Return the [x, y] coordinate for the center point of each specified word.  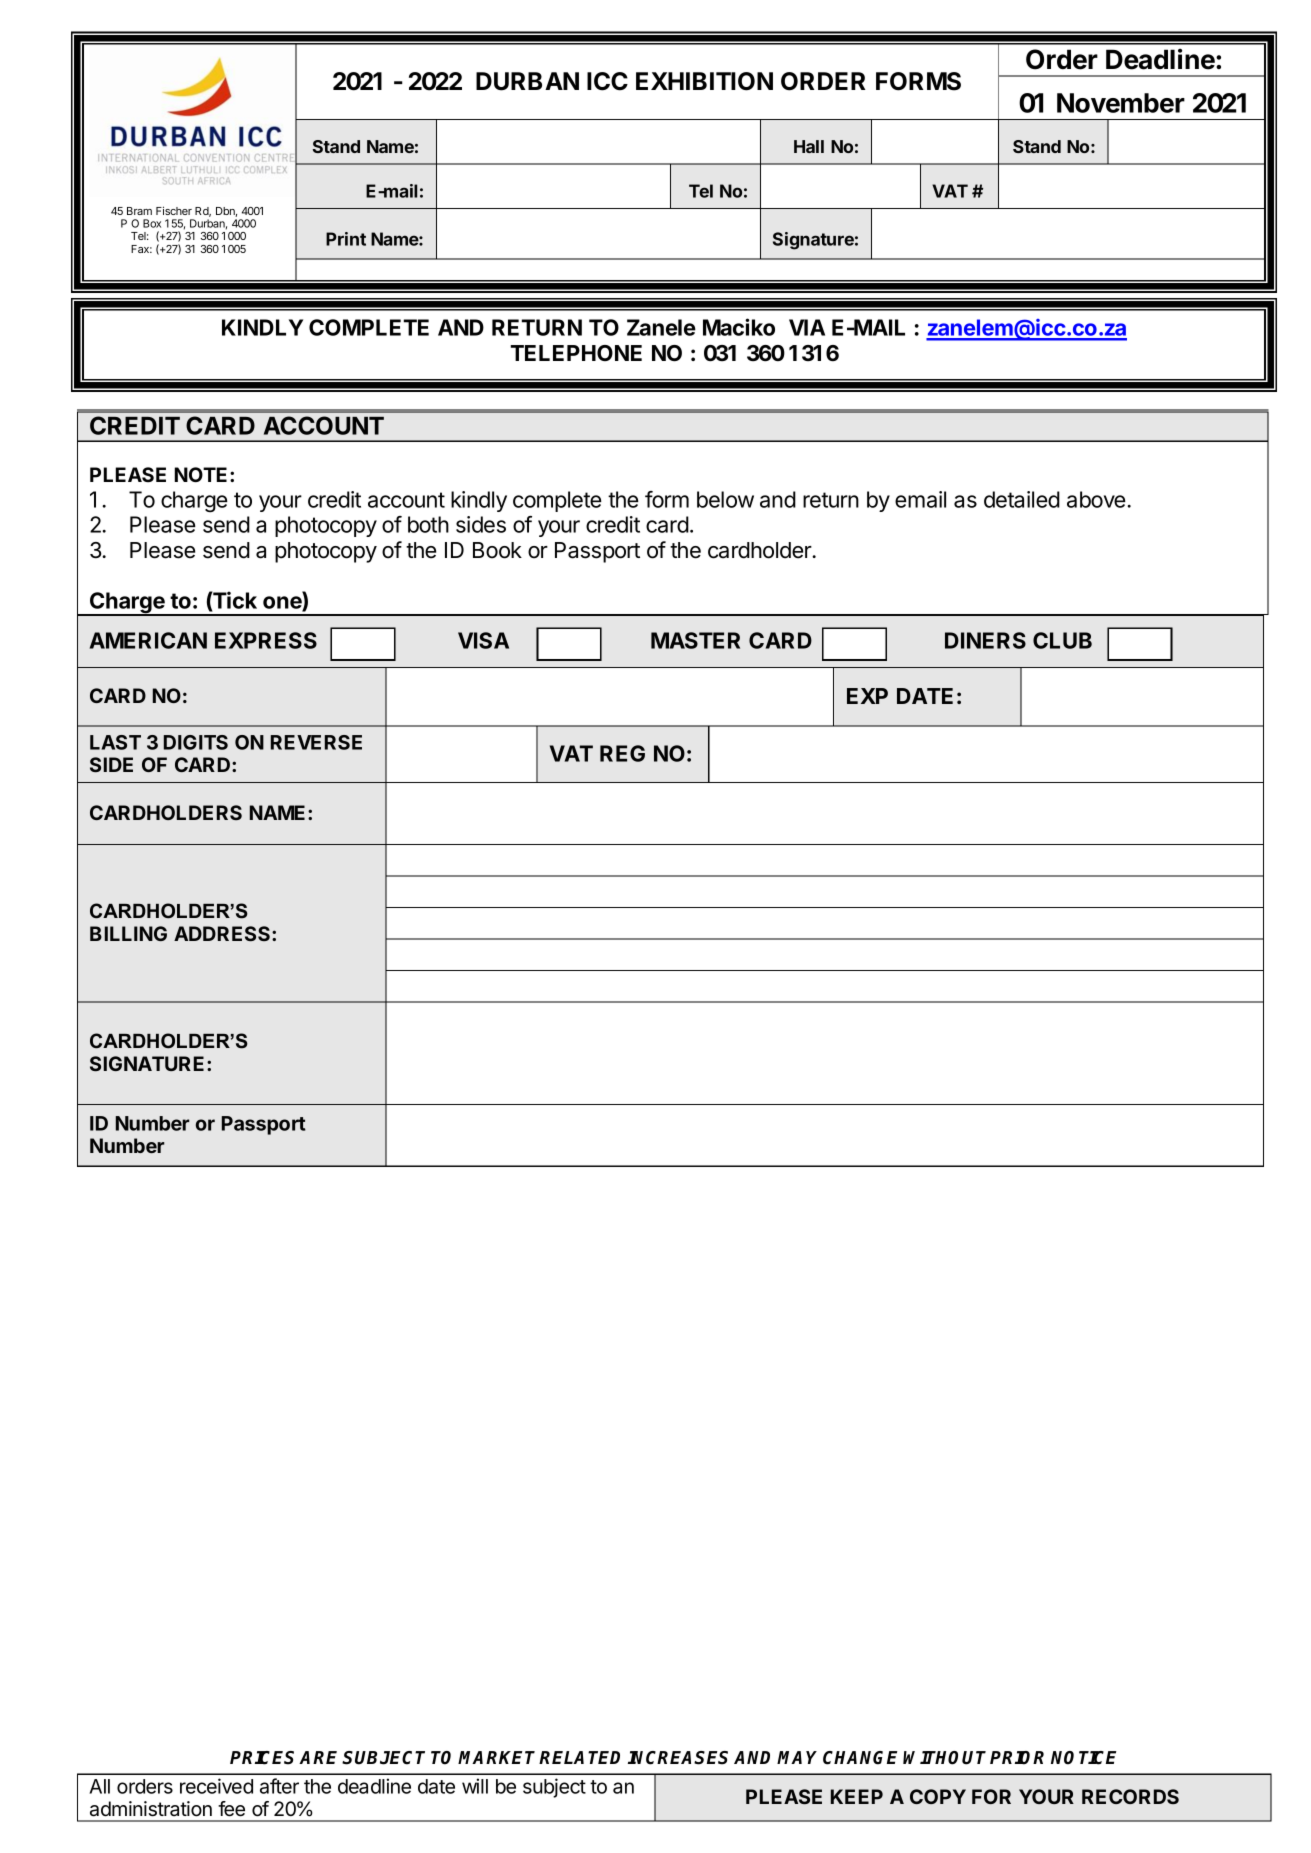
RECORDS [1130, 1796]
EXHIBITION [704, 81]
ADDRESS [223, 933]
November [1121, 103]
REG [622, 753]
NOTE [200, 474]
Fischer [174, 210]
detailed [1022, 499]
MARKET [499, 1757]
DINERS [985, 640]
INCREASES [678, 1758]
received [216, 1786]
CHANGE [860, 1758]
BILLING [128, 933]
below [725, 499]
